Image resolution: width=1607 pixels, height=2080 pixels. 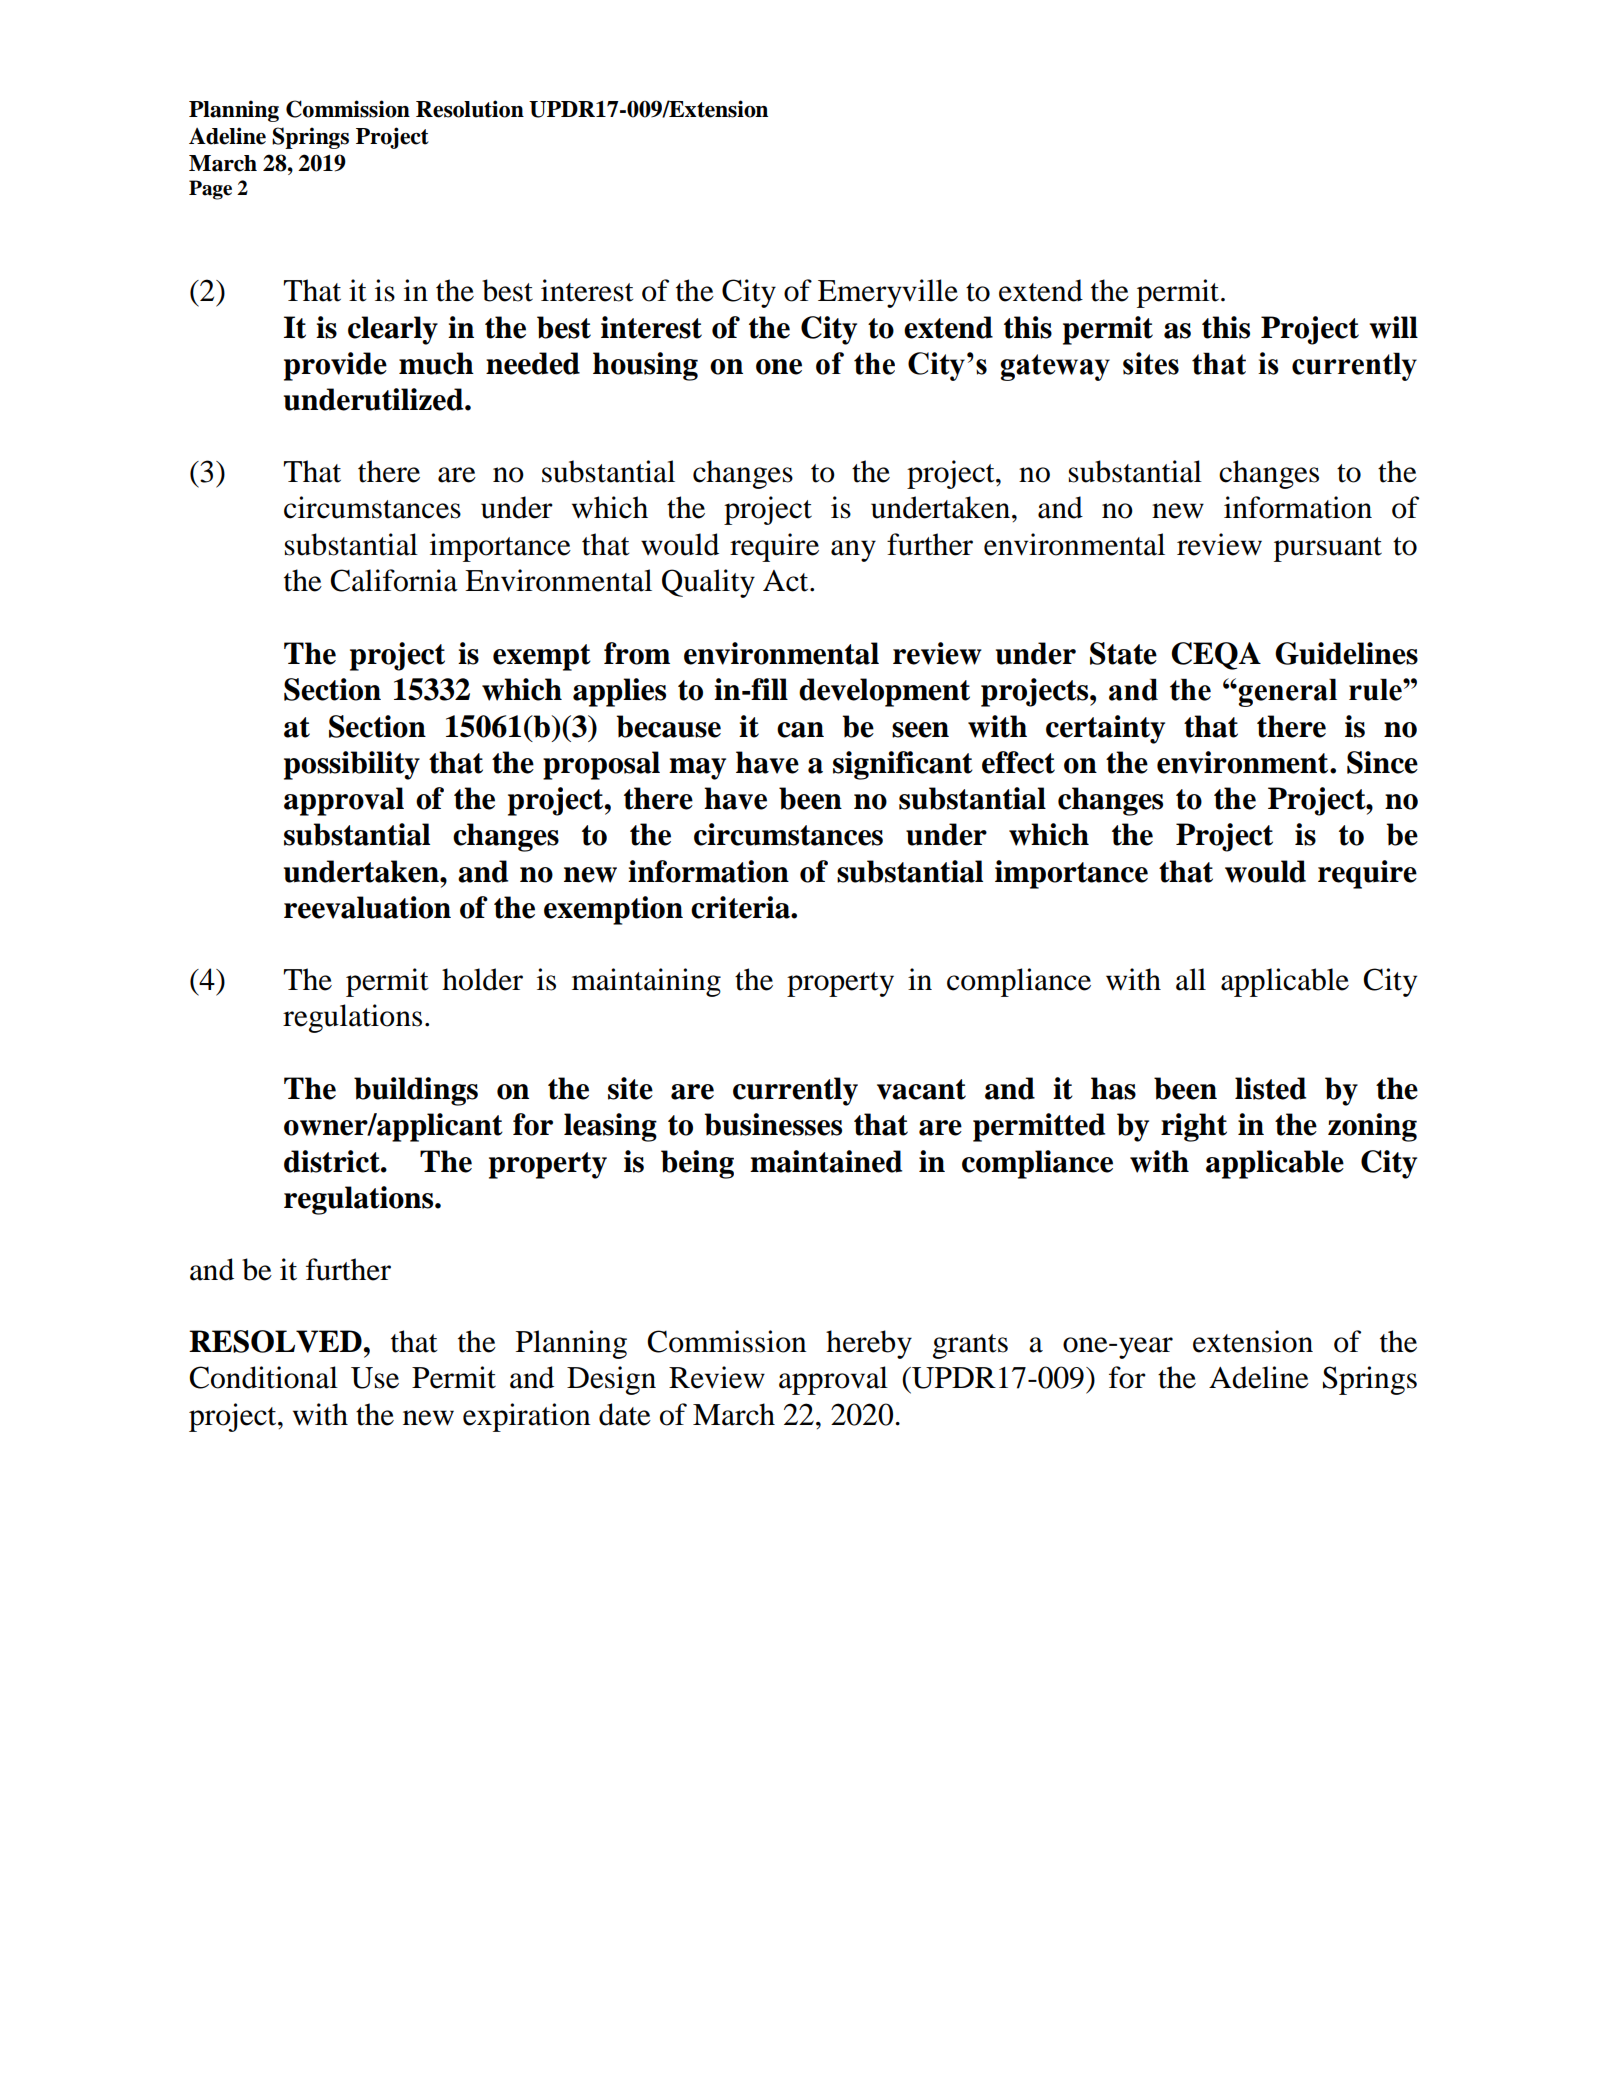 What do you see at coordinates (970, 1346) in the screenshot?
I see `grants` at bounding box center [970, 1346].
